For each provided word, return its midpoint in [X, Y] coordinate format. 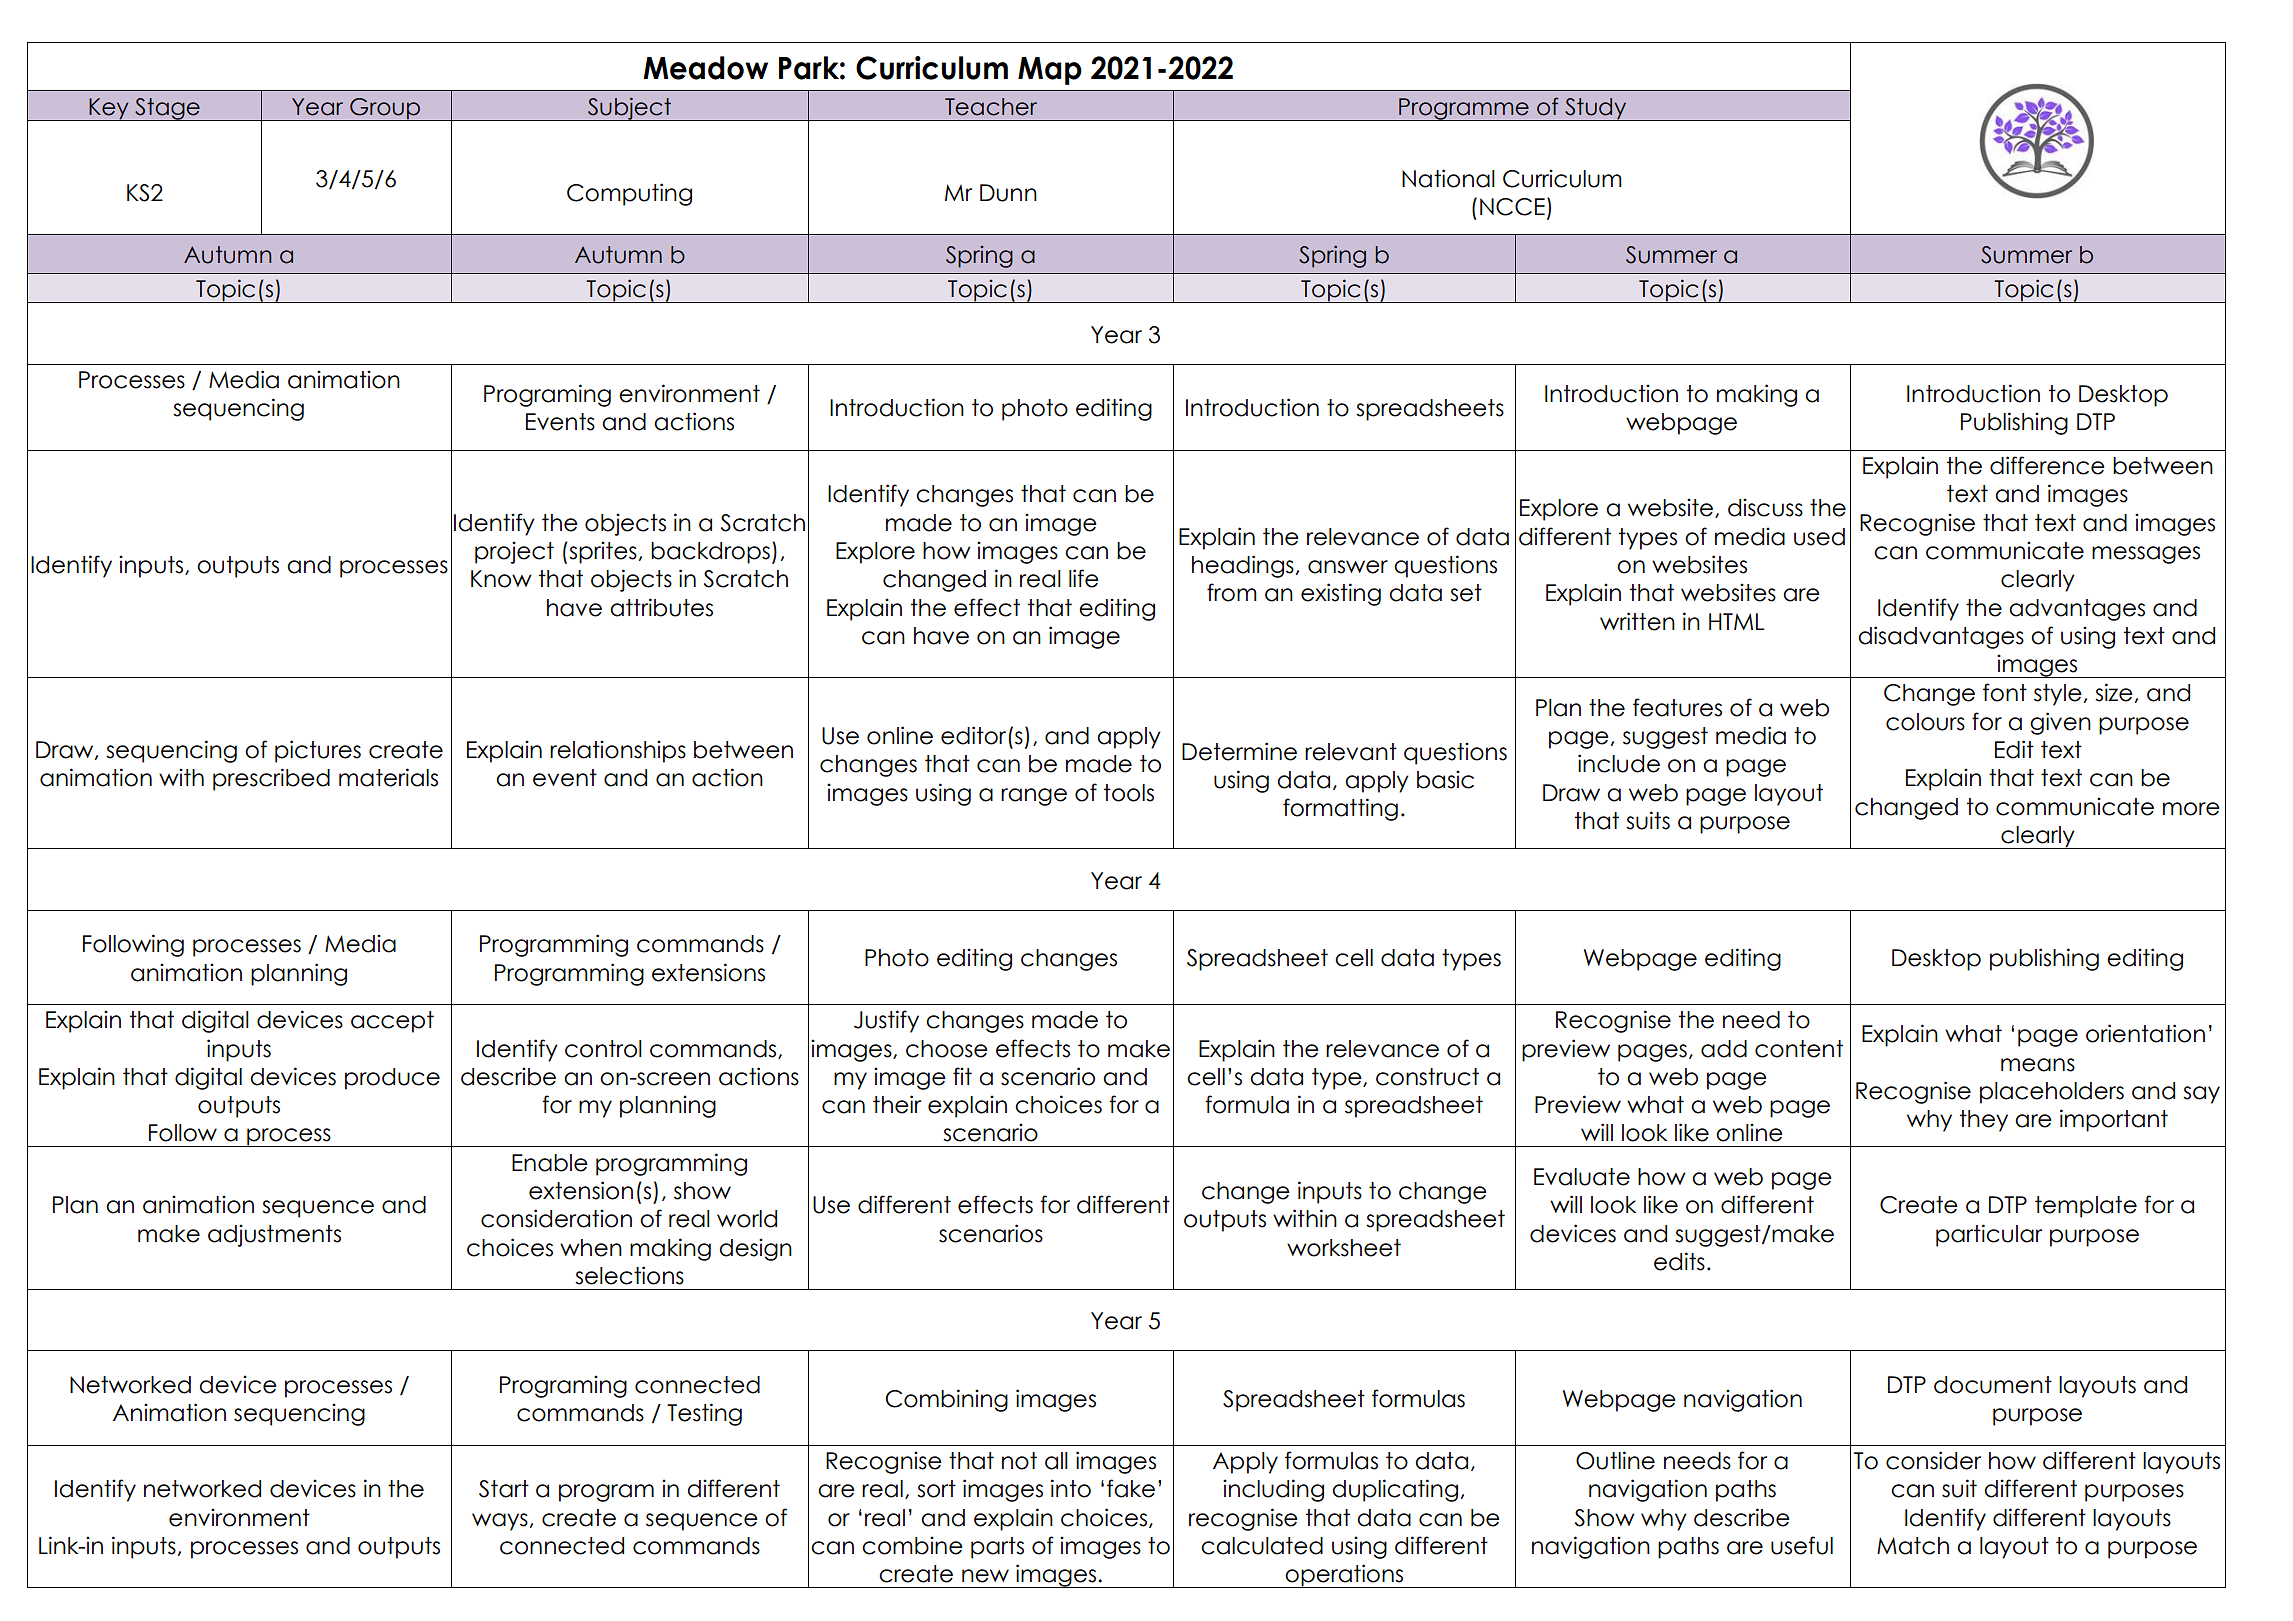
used [1819, 537]
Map [1050, 71]
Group [385, 109]
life [1084, 578]
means [2038, 1065]
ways [500, 1522]
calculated [1262, 1546]
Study [1596, 109]
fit [962, 1076]
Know [501, 579]
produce [392, 1079]
